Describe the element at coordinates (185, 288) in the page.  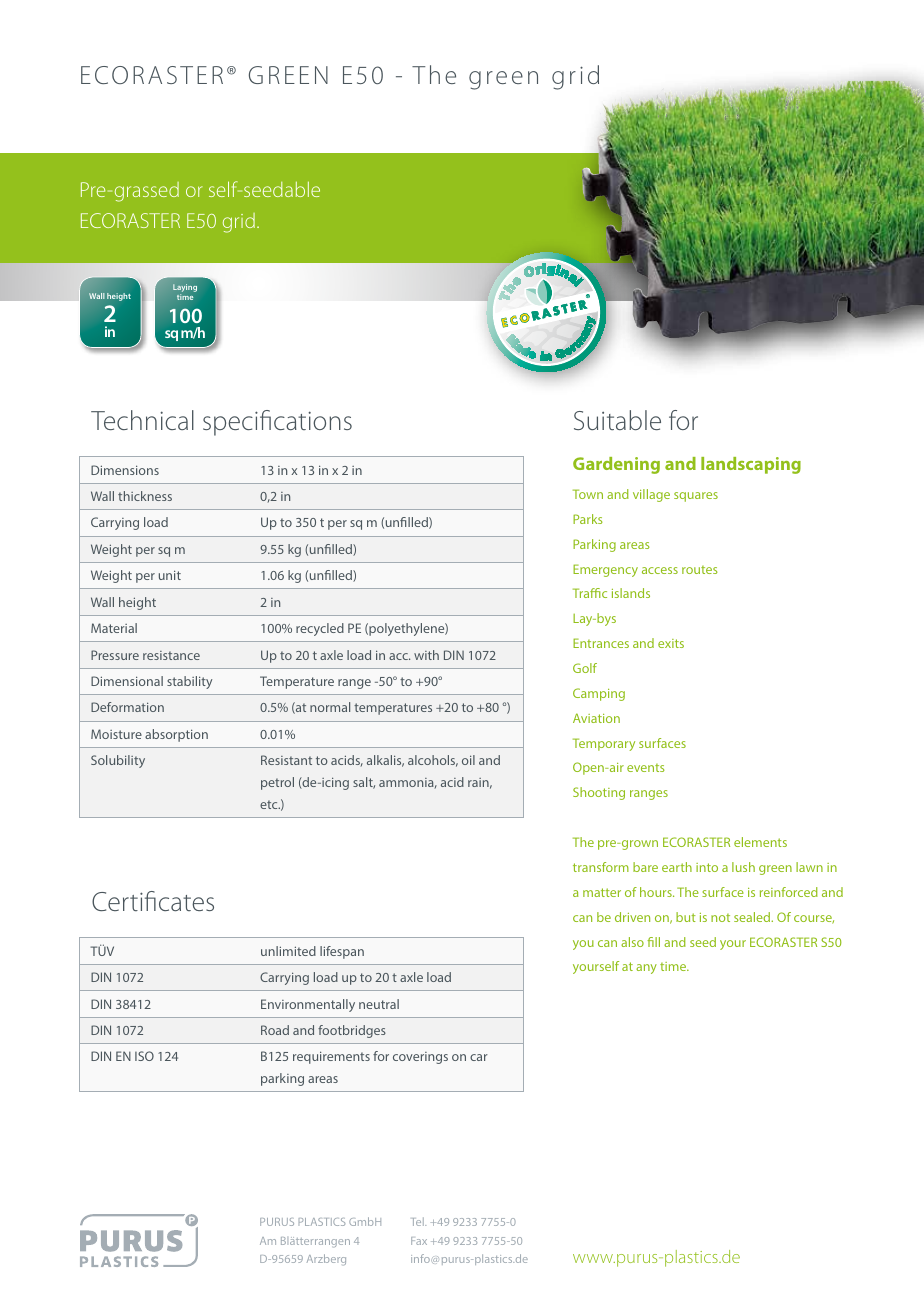
I see `Laying` at that location.
